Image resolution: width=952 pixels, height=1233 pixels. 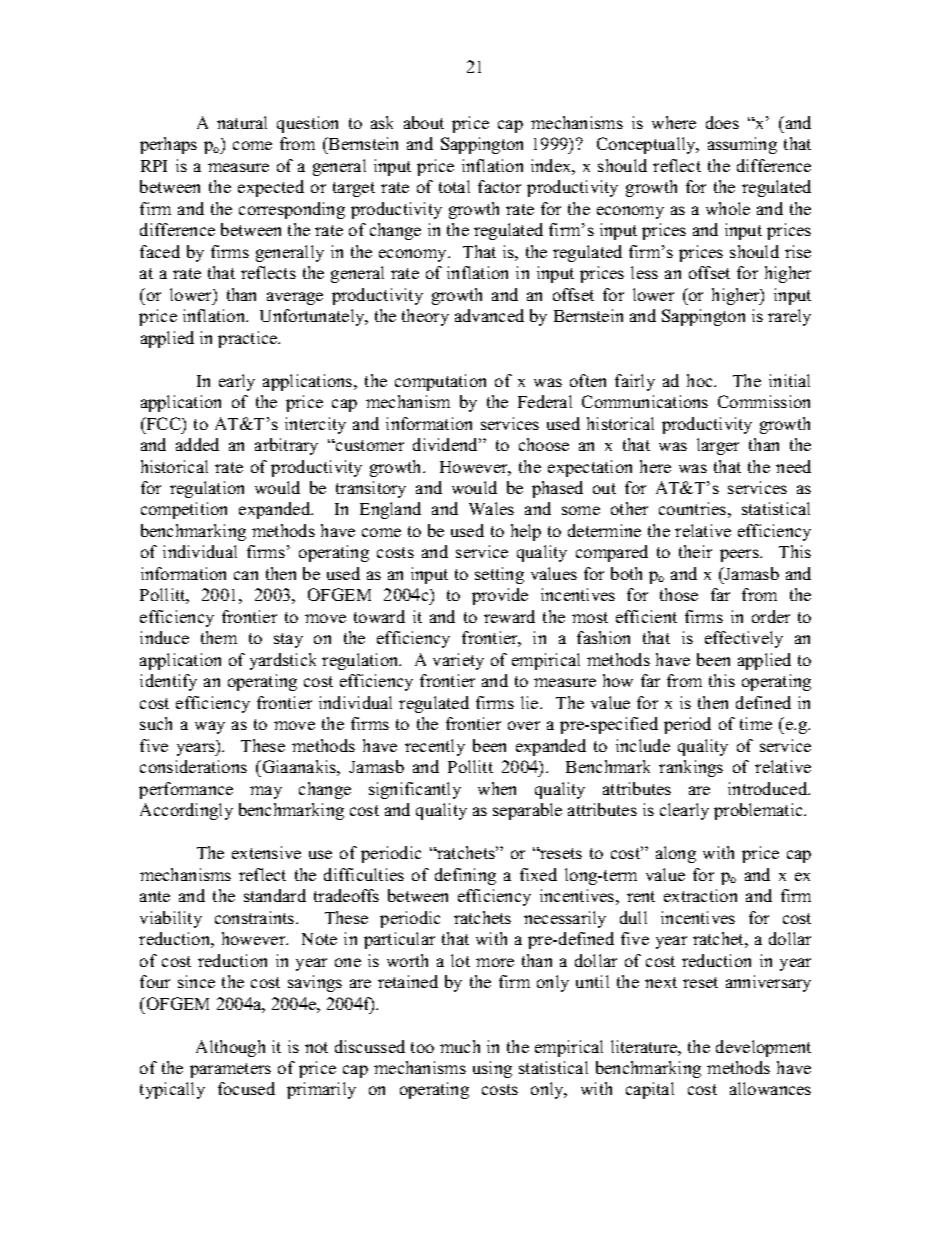 I want to click on total, so click(x=454, y=186).
